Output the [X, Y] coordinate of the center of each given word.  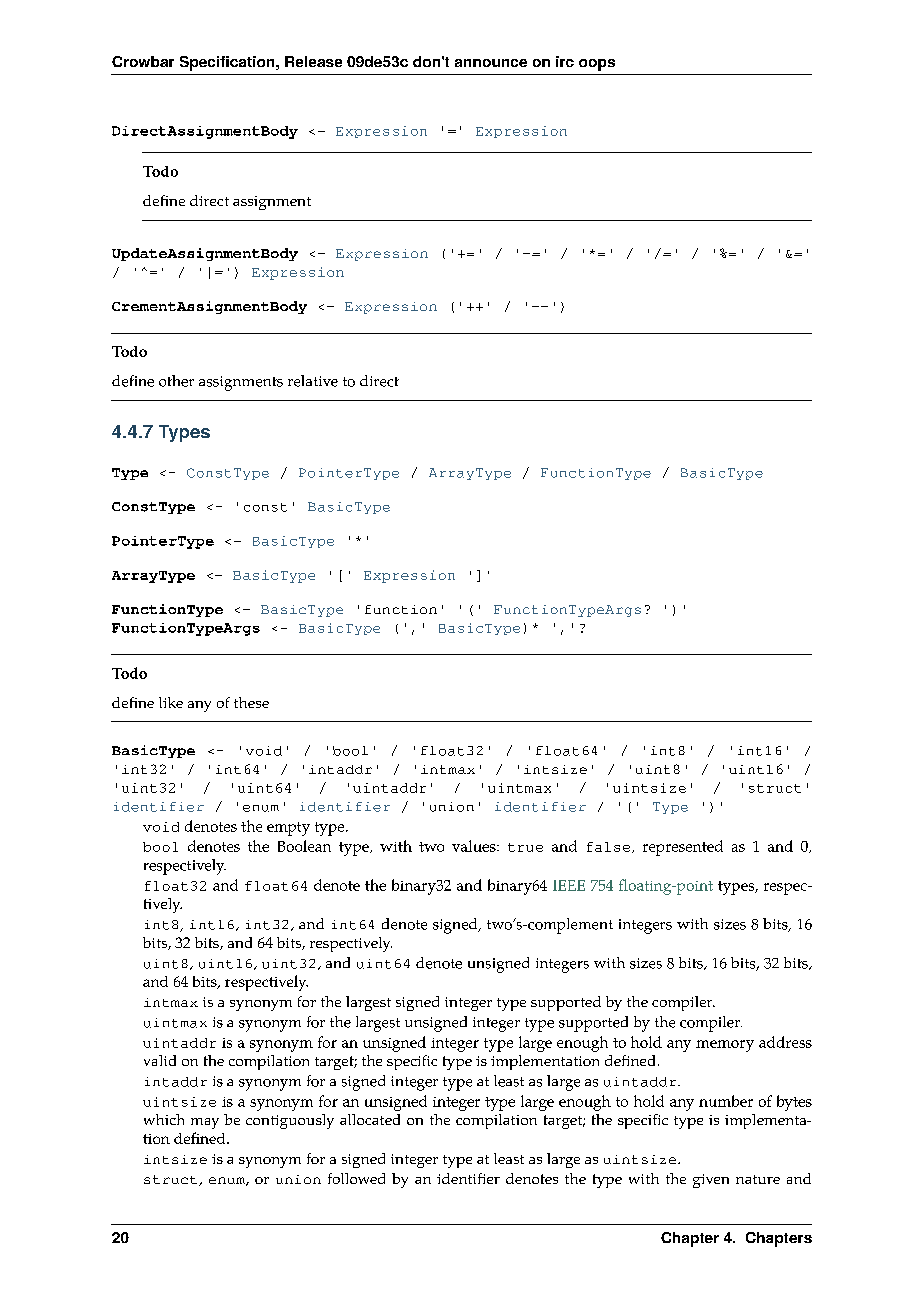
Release [313, 61]
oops [597, 65]
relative [313, 381]
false [610, 847]
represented [683, 848]
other [176, 381]
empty [288, 829]
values [475, 846]
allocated [370, 1119]
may [205, 1123]
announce [491, 63]
